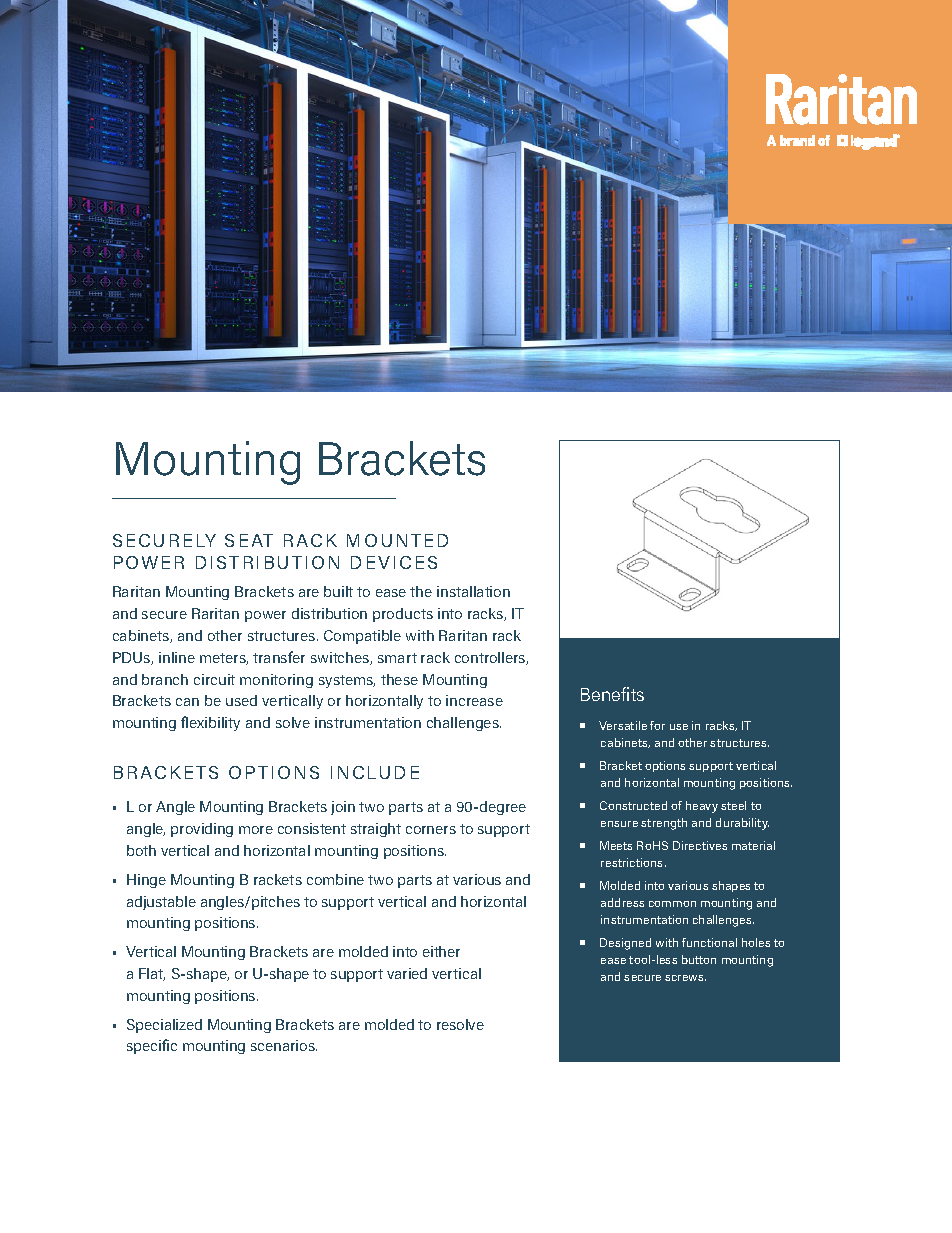  Describe the element at coordinates (473, 591) in the screenshot. I see `installation` at that location.
